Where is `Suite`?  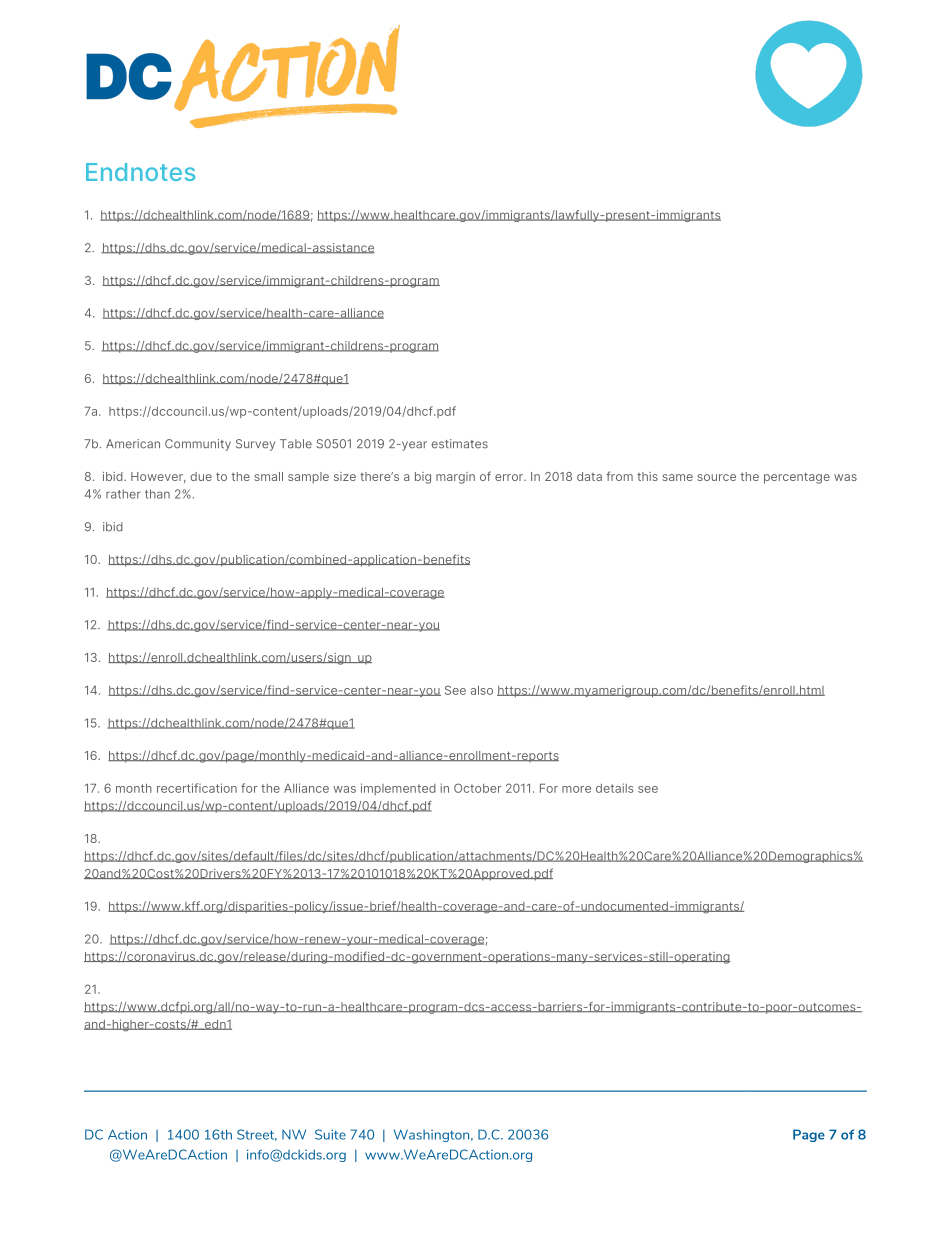
Suite is located at coordinates (330, 1134).
